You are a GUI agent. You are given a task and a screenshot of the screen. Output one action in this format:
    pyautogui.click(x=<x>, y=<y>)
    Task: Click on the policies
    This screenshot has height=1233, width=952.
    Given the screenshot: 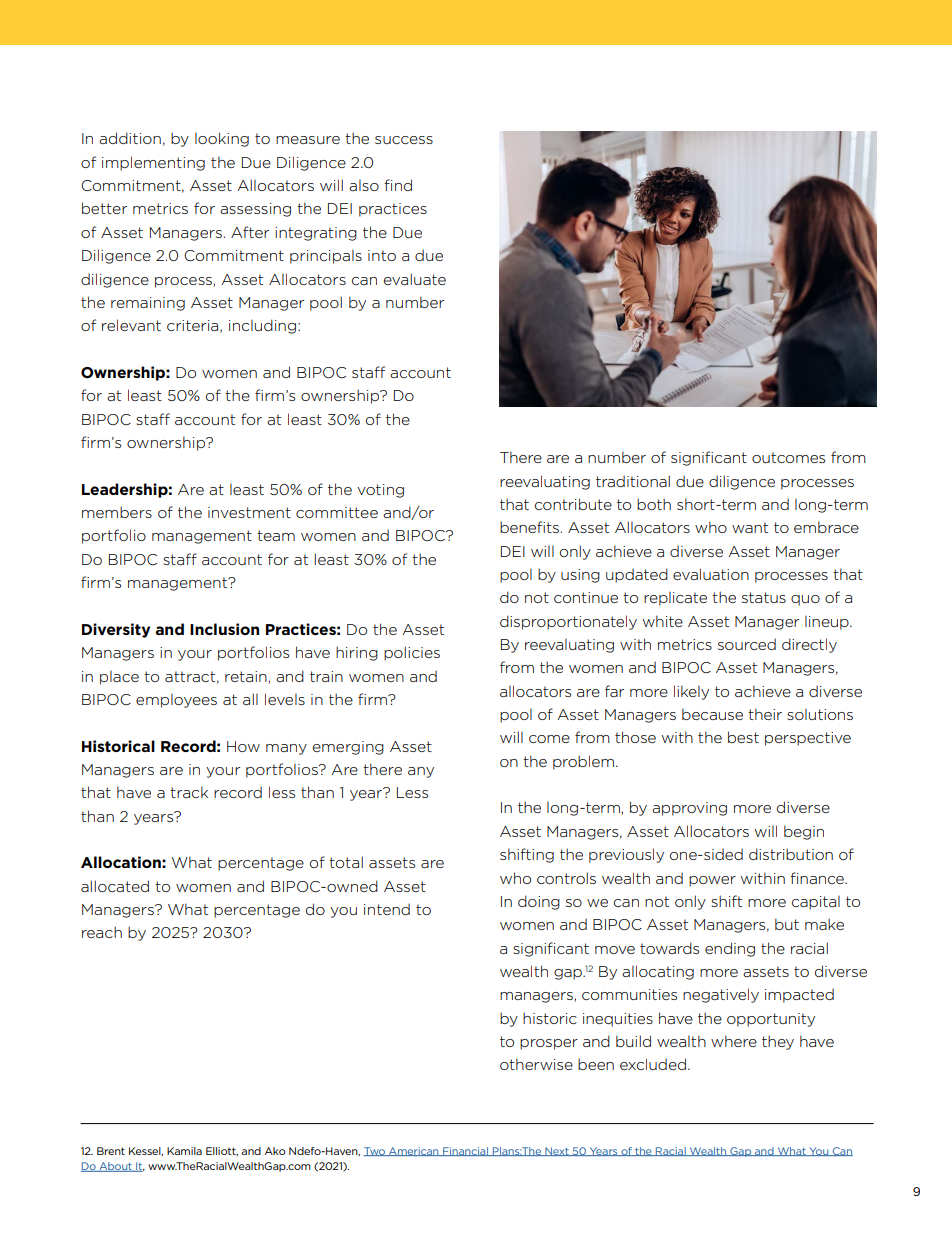 What is the action you would take?
    pyautogui.click(x=412, y=653)
